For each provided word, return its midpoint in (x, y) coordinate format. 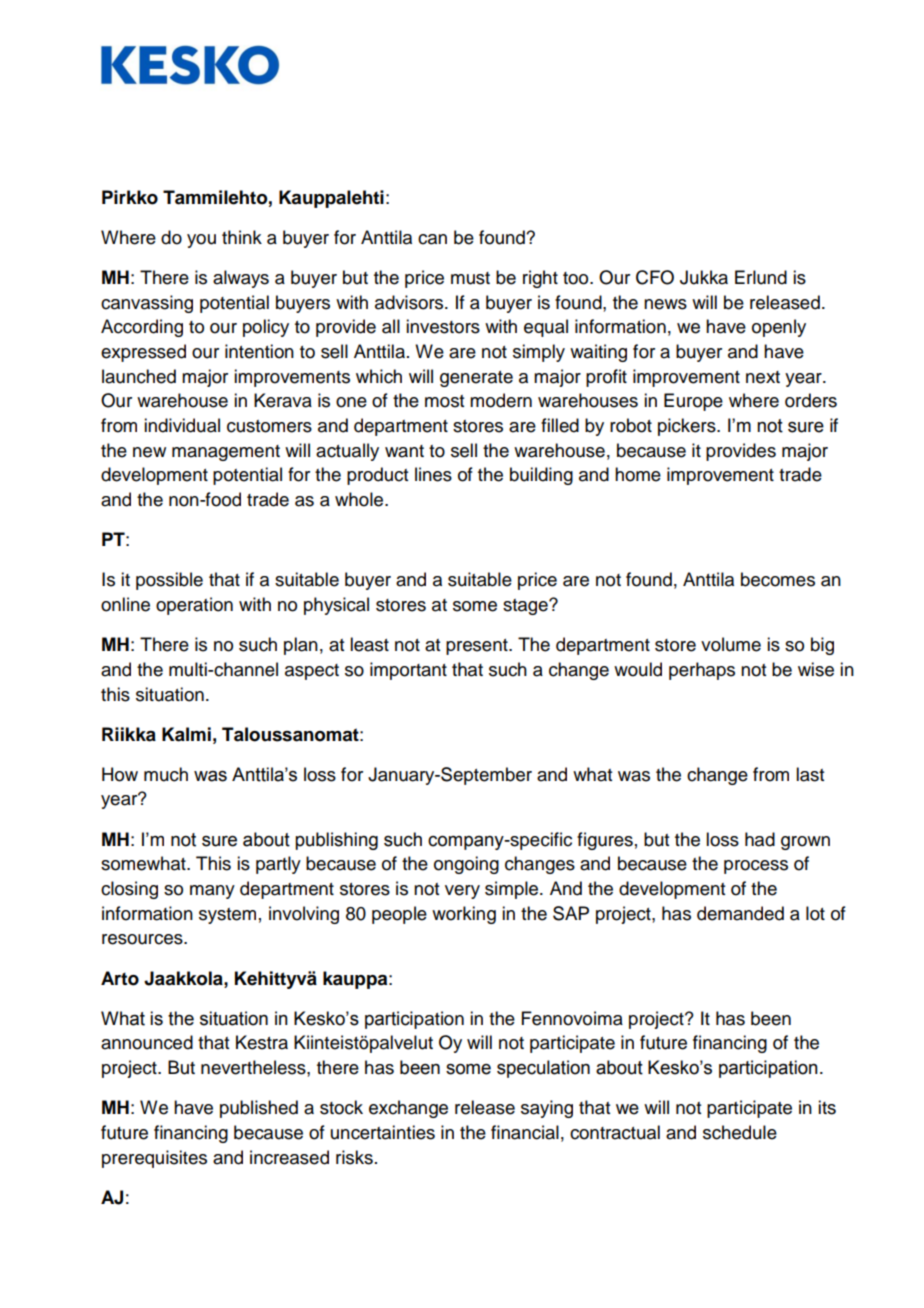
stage (526, 607)
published (259, 1109)
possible (169, 581)
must (470, 278)
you (201, 241)
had (760, 839)
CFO (655, 277)
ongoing (466, 865)
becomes (778, 579)
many (212, 892)
